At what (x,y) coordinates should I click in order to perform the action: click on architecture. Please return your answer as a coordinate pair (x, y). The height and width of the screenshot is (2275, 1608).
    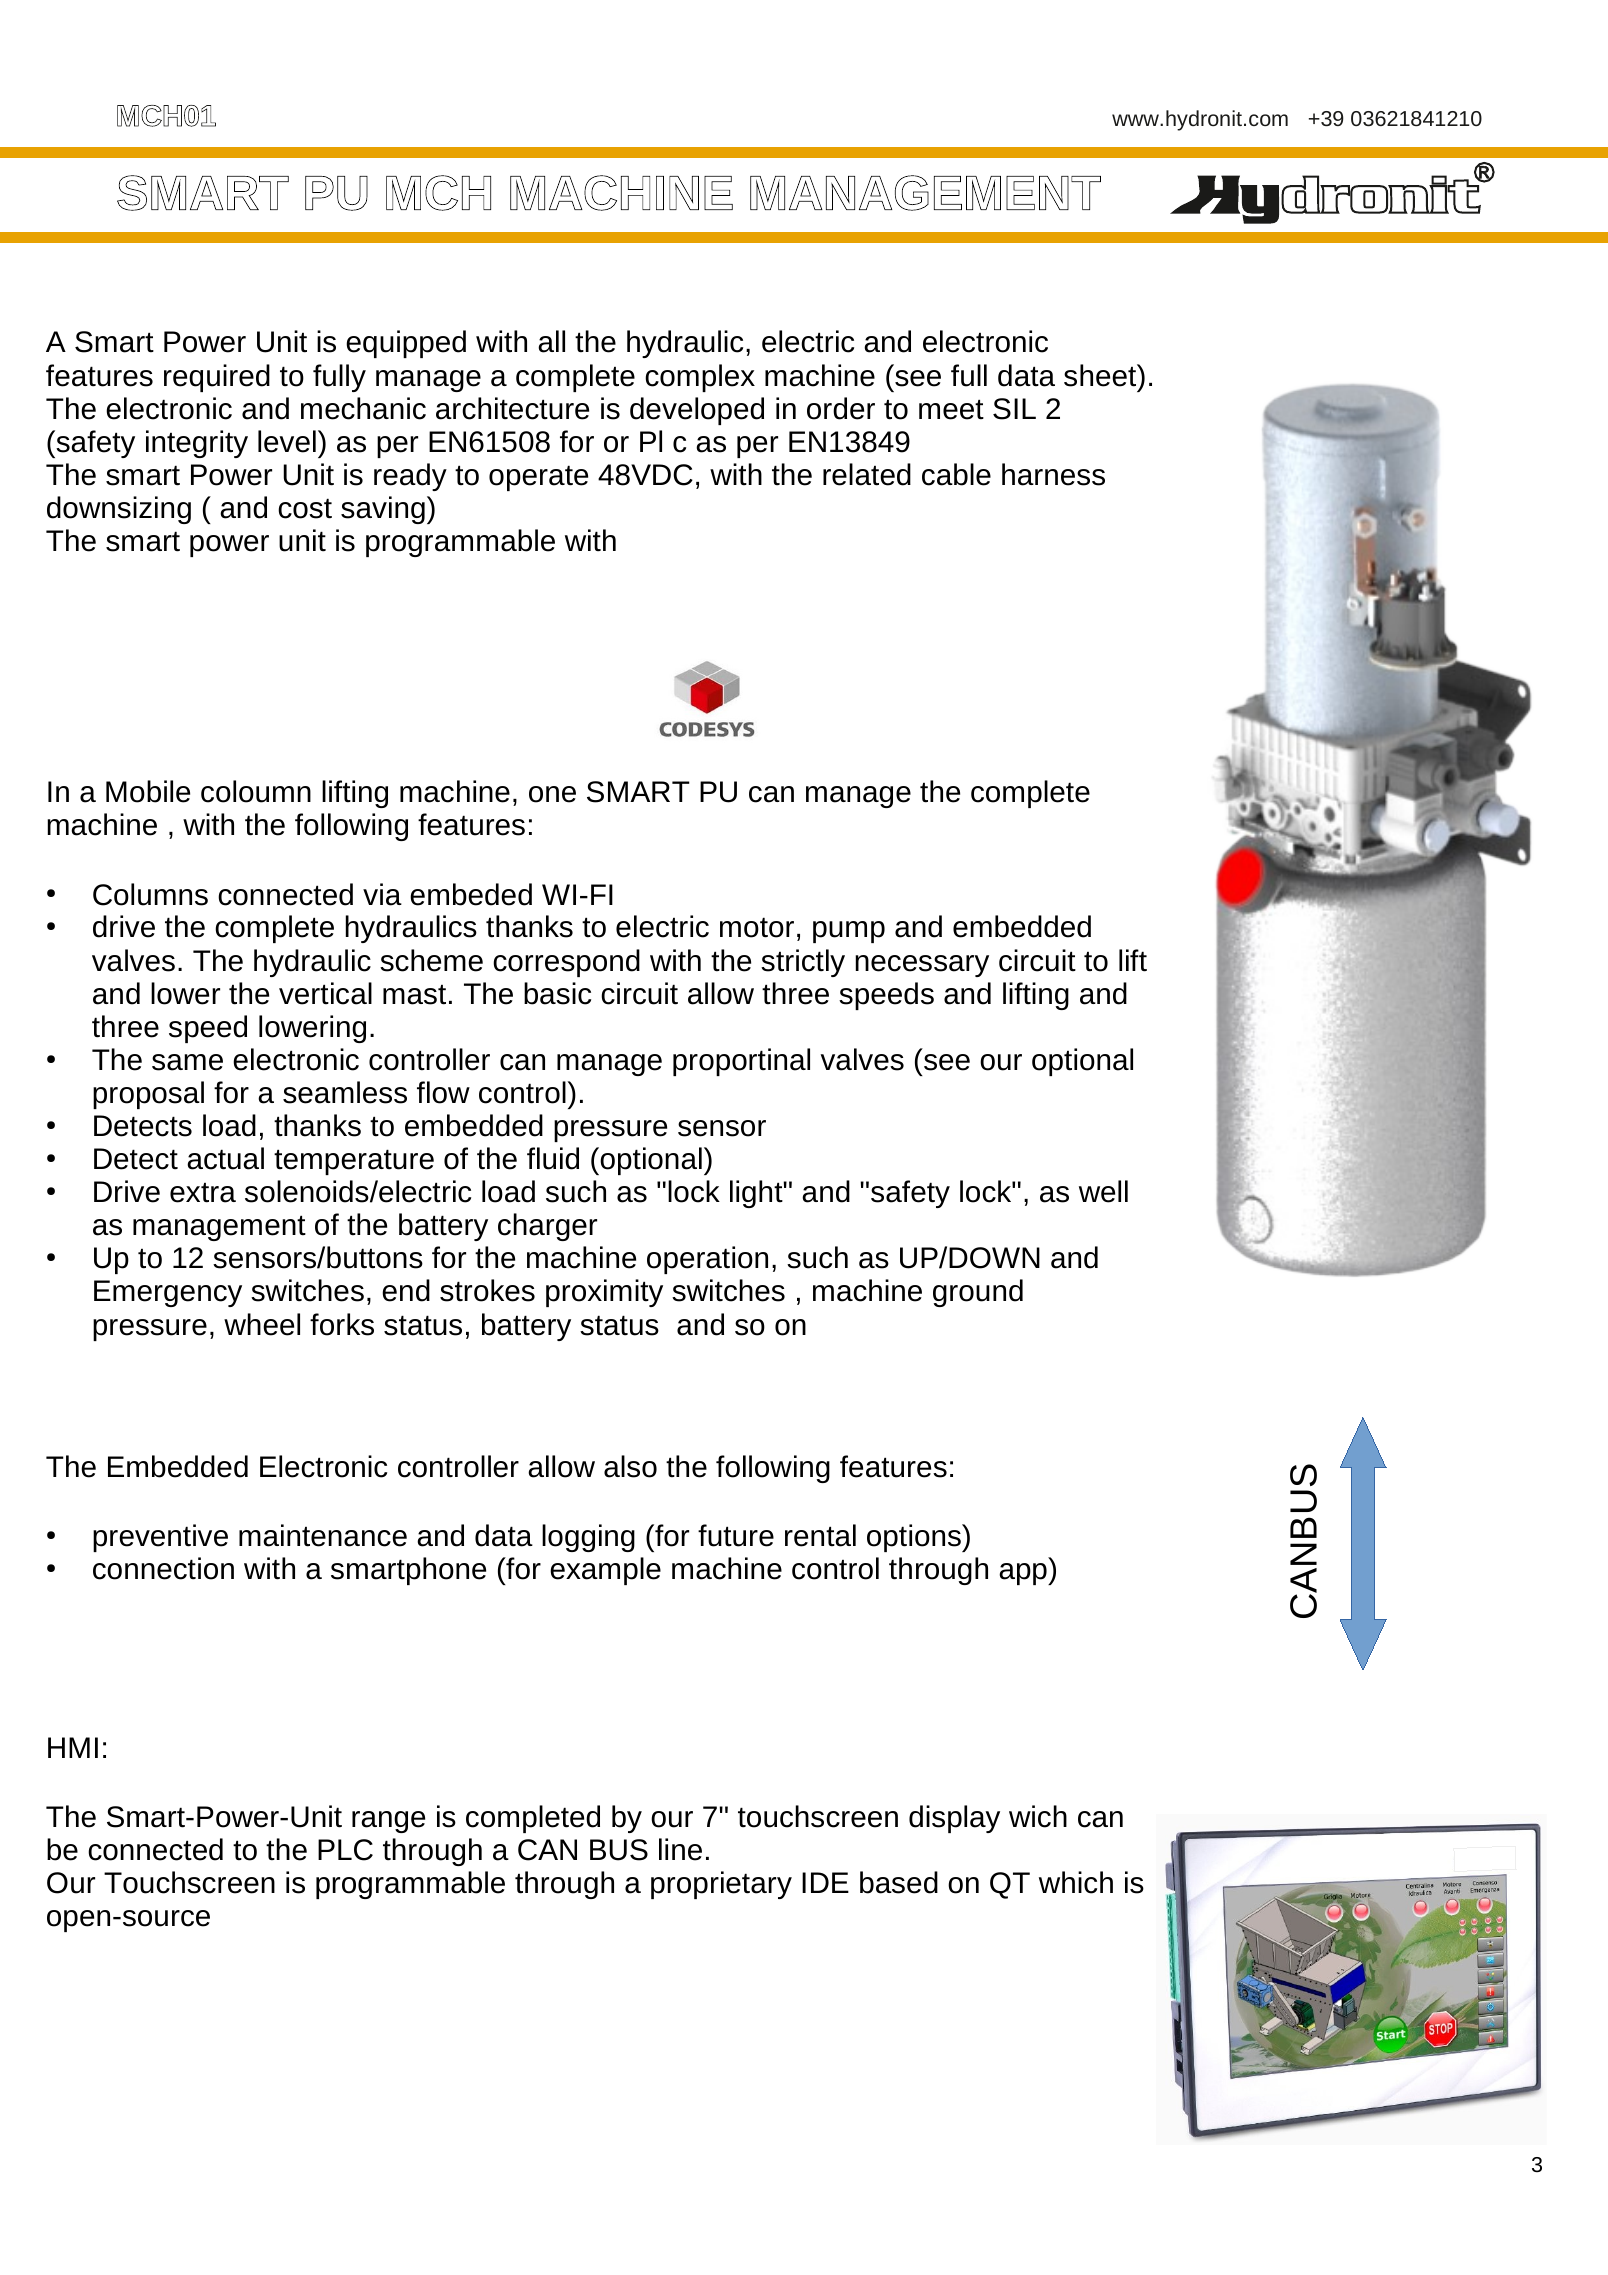
    Looking at the image, I should click on (512, 408).
